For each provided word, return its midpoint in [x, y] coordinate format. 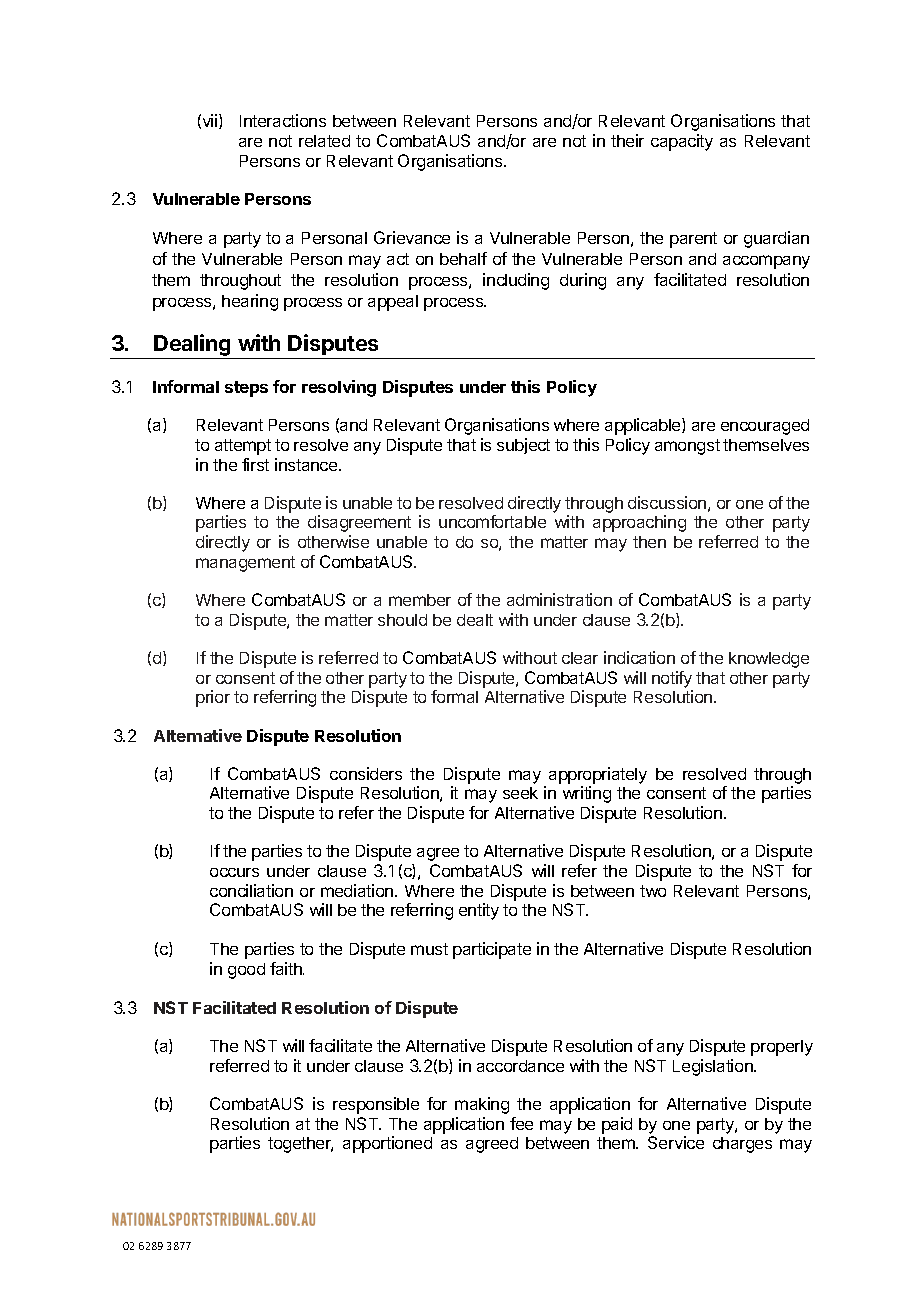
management [245, 564]
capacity [682, 142]
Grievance [412, 237]
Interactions [283, 120]
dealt [475, 620]
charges [742, 1145]
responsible [376, 1105]
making [482, 1105]
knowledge [769, 660]
